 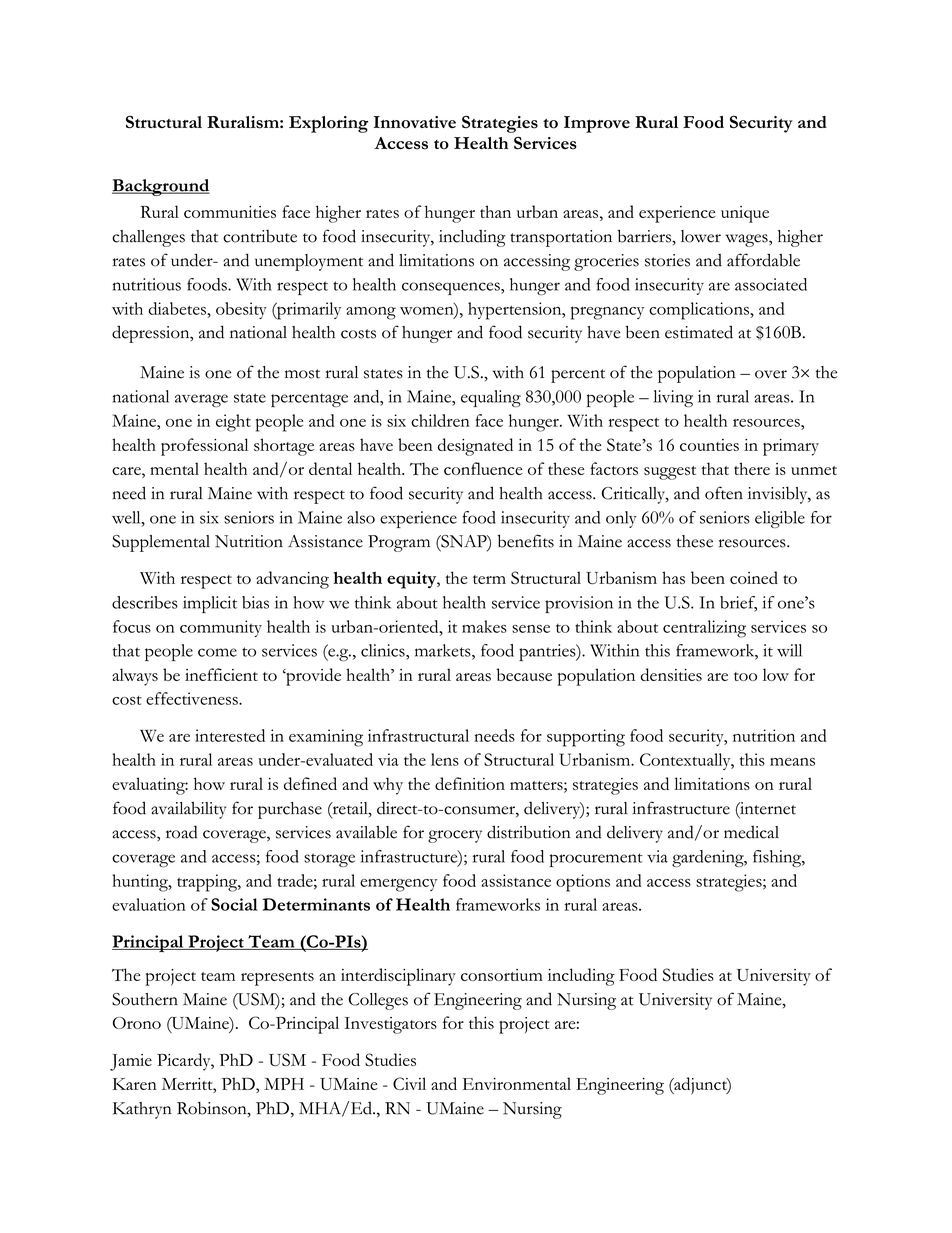 I want to click on estimated, so click(x=699, y=332).
